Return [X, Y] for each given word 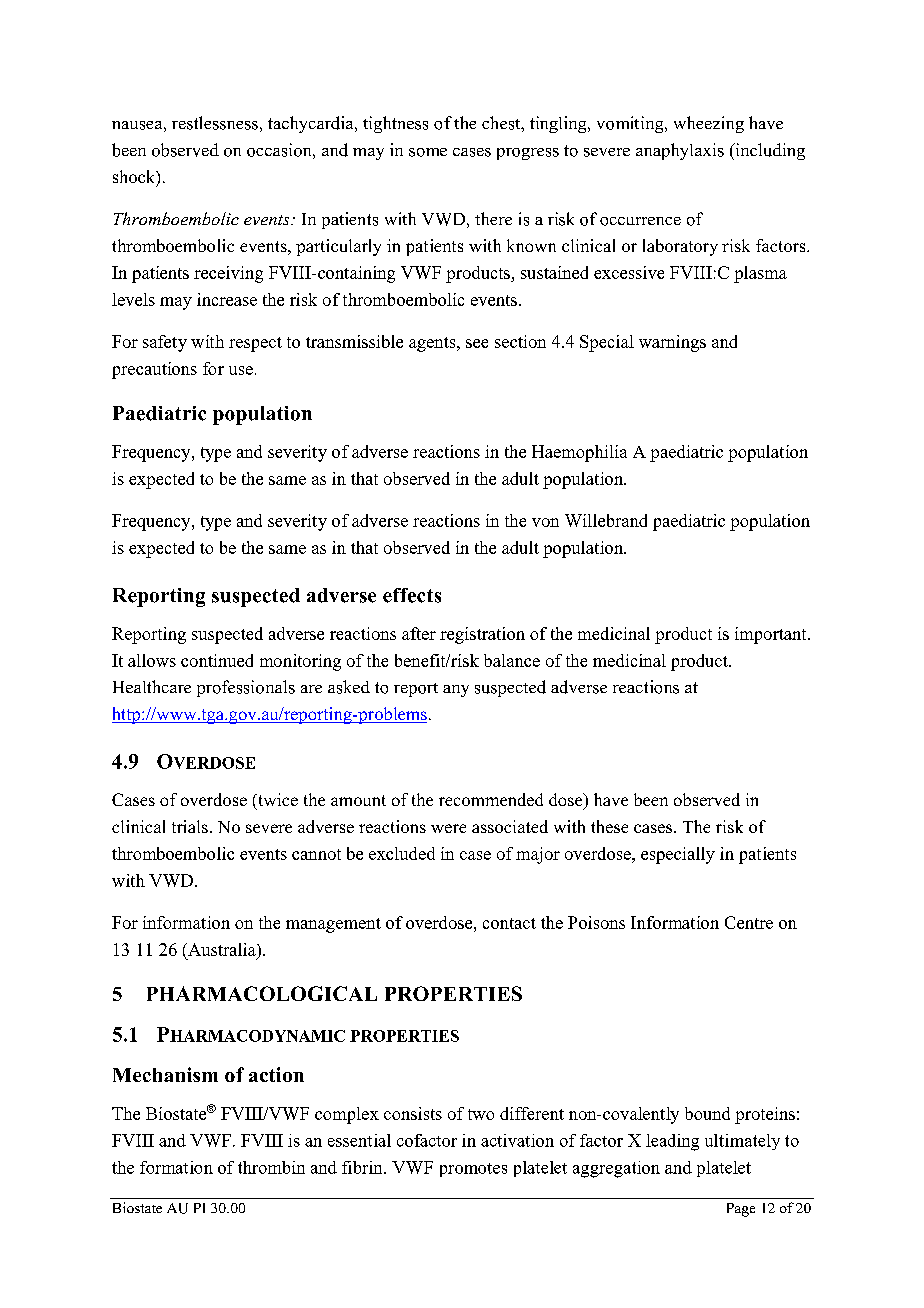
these [609, 826]
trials [190, 826]
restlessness [215, 123]
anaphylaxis [680, 151]
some [428, 152]
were [448, 828]
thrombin [271, 1167]
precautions [154, 370]
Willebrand [606, 520]
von [545, 522]
